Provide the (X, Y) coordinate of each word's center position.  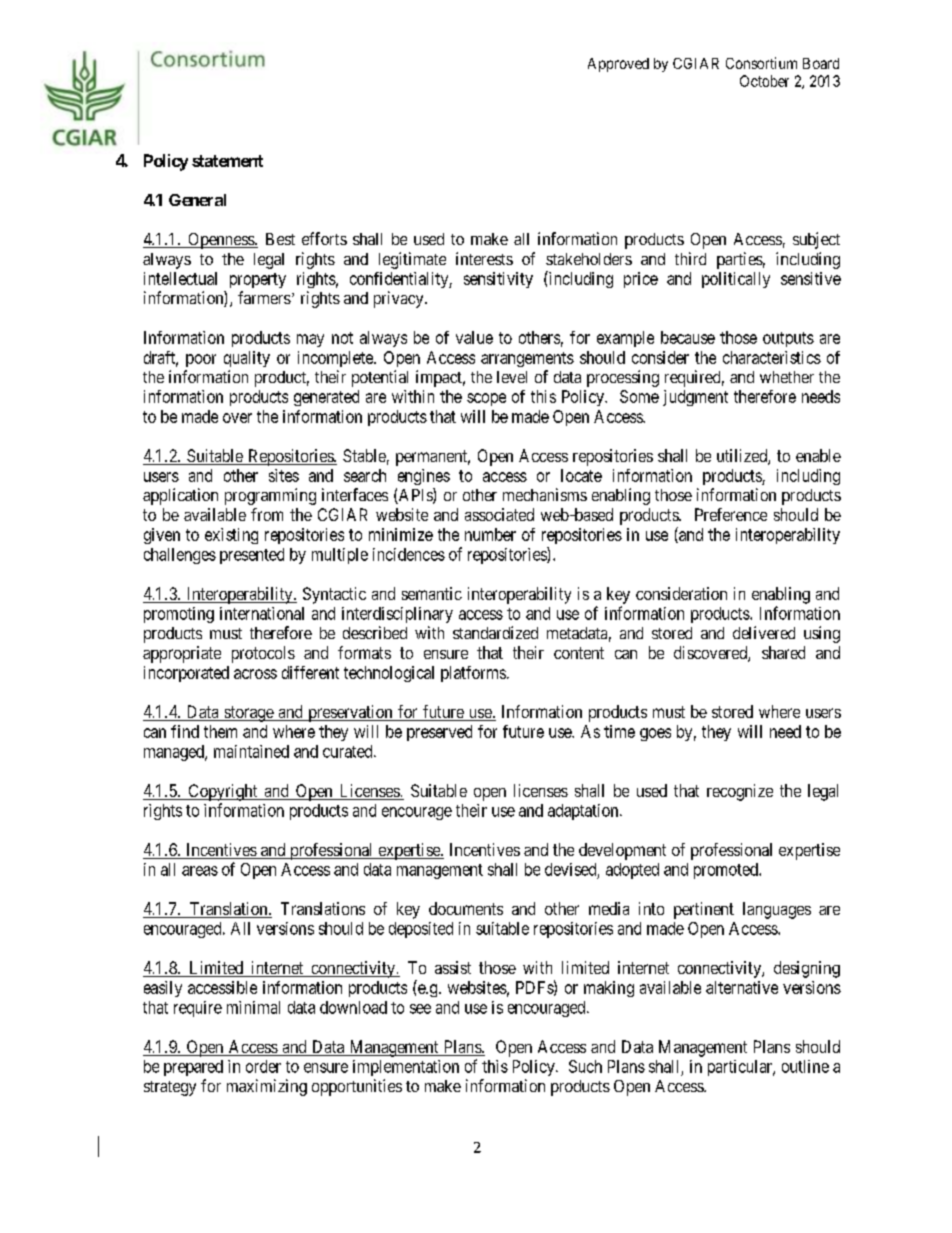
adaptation (584, 812)
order (263, 1066)
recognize (740, 792)
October (764, 81)
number (490, 534)
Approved (618, 65)
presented (252, 556)
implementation (406, 1068)
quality (247, 359)
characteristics (772, 357)
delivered (764, 632)
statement (227, 161)
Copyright (223, 792)
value (474, 337)
